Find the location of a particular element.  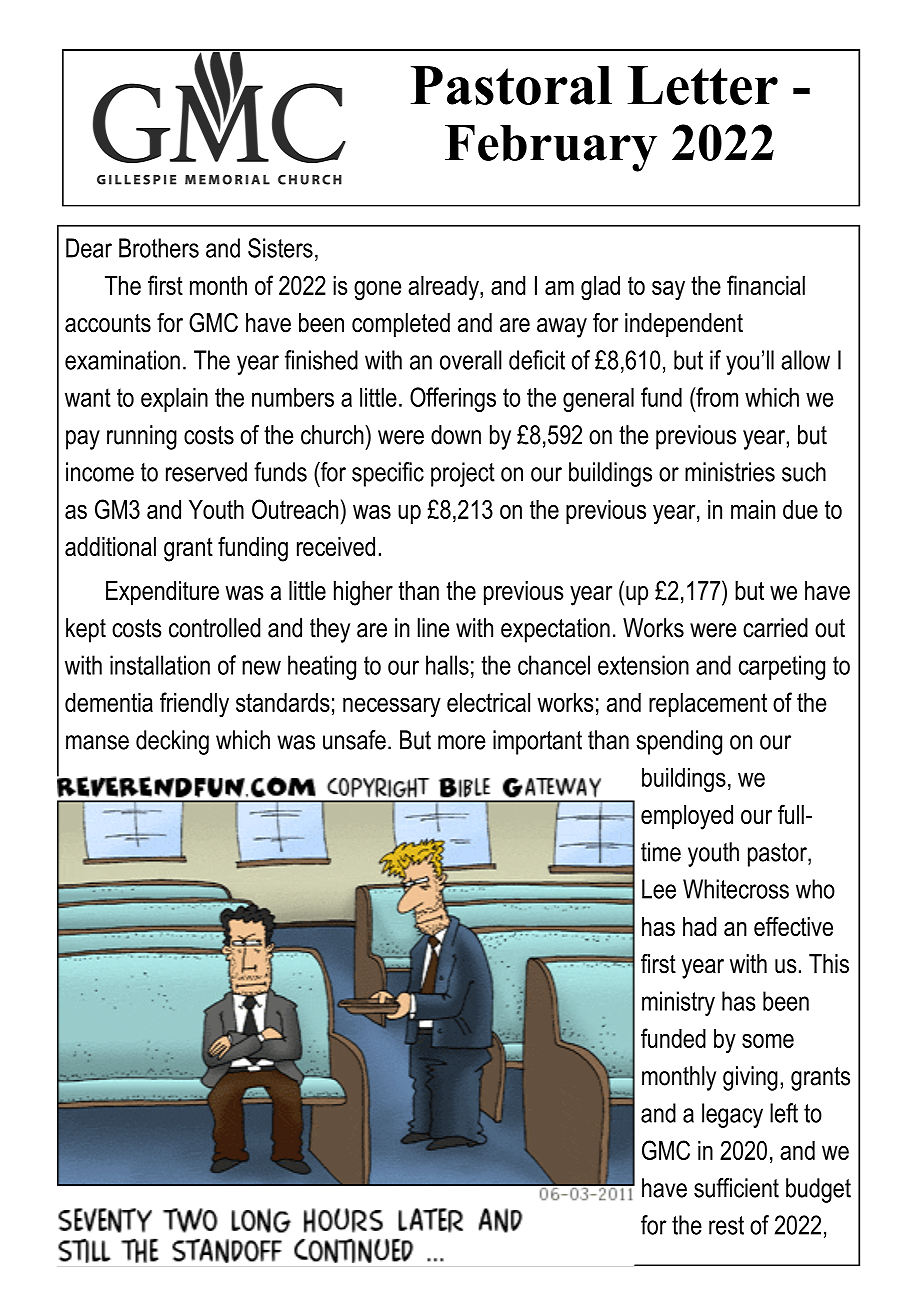

decking is located at coordinates (172, 742).
